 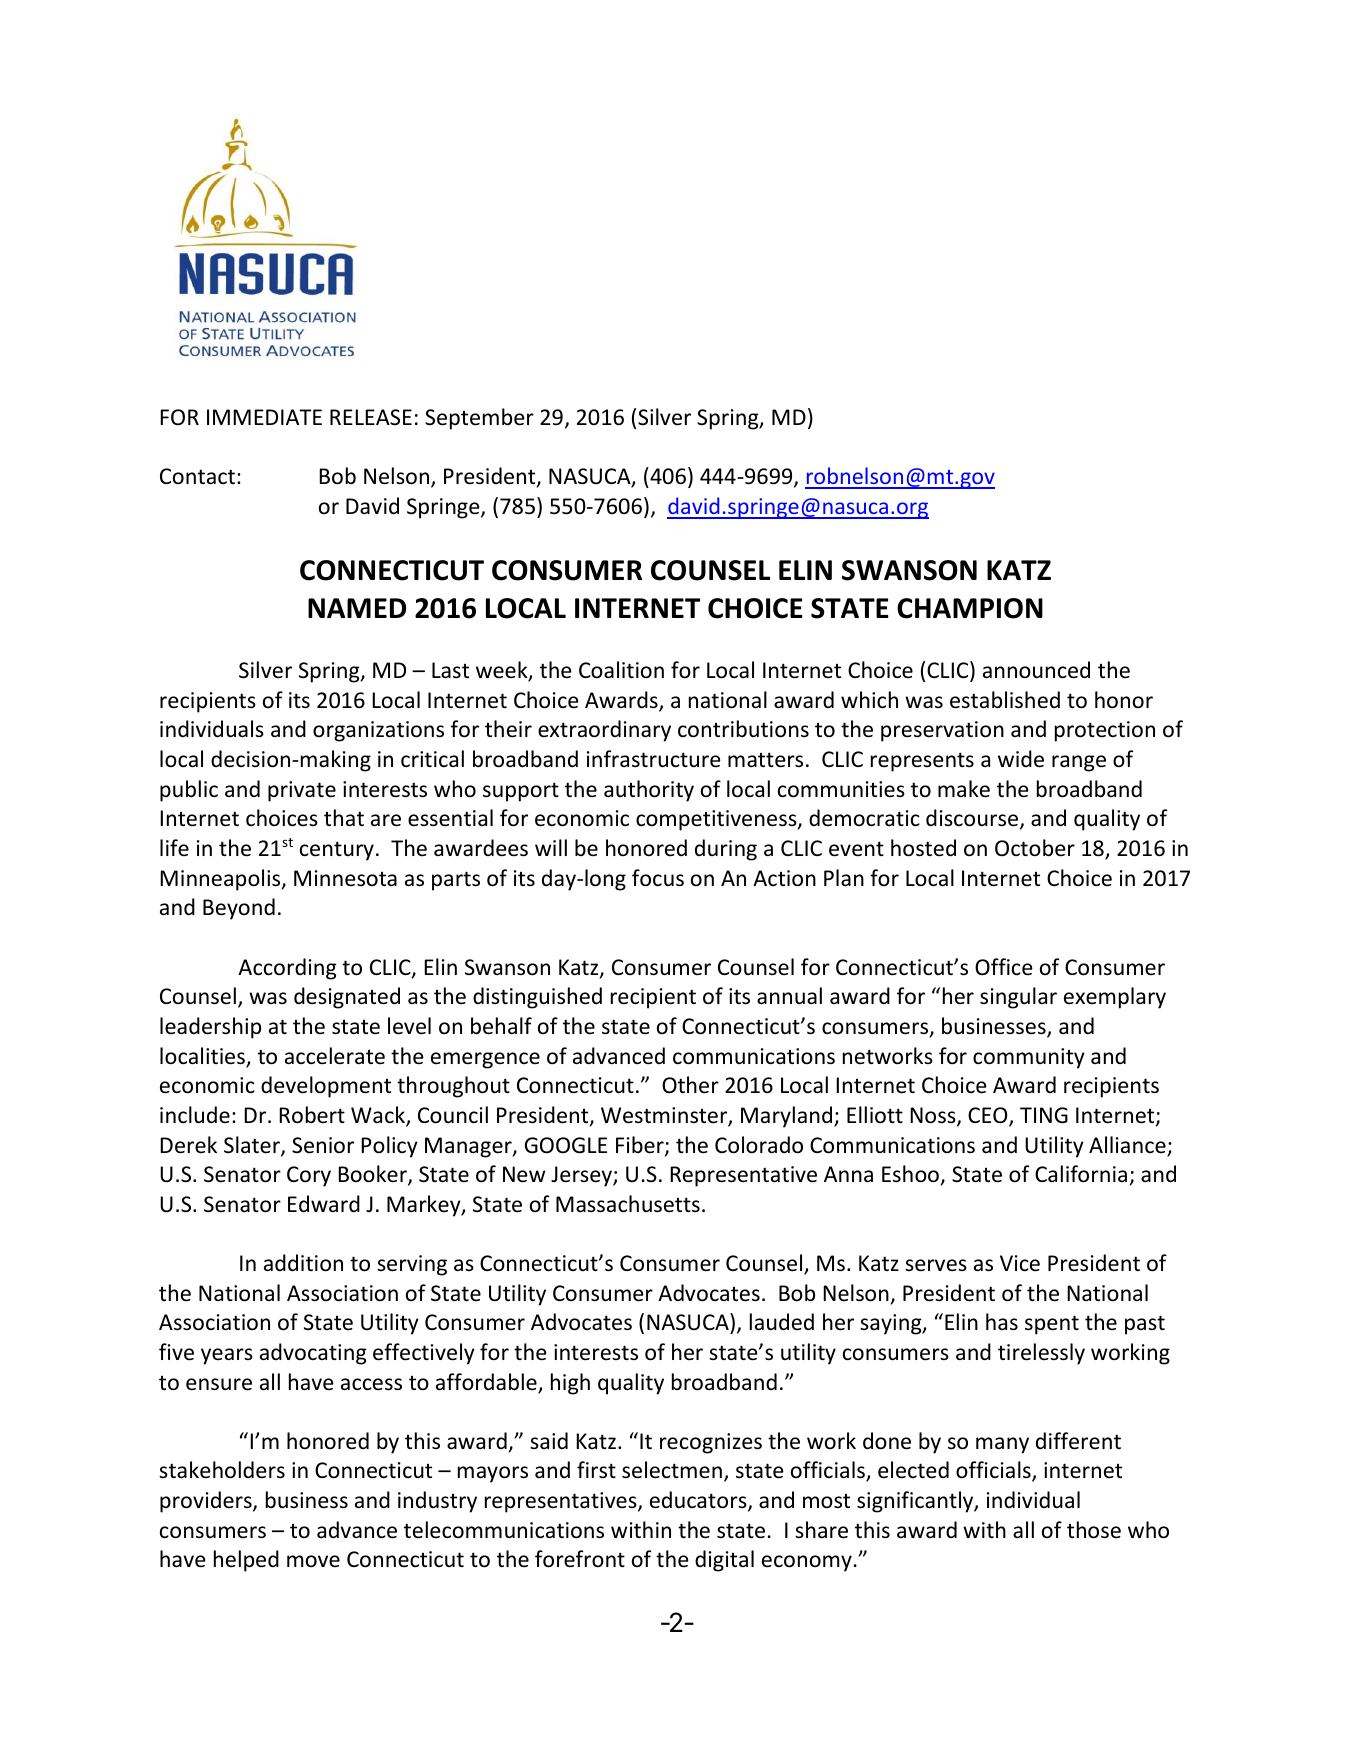 What do you see at coordinates (264, 417) in the screenshot?
I see `IMMEDIATE` at bounding box center [264, 417].
